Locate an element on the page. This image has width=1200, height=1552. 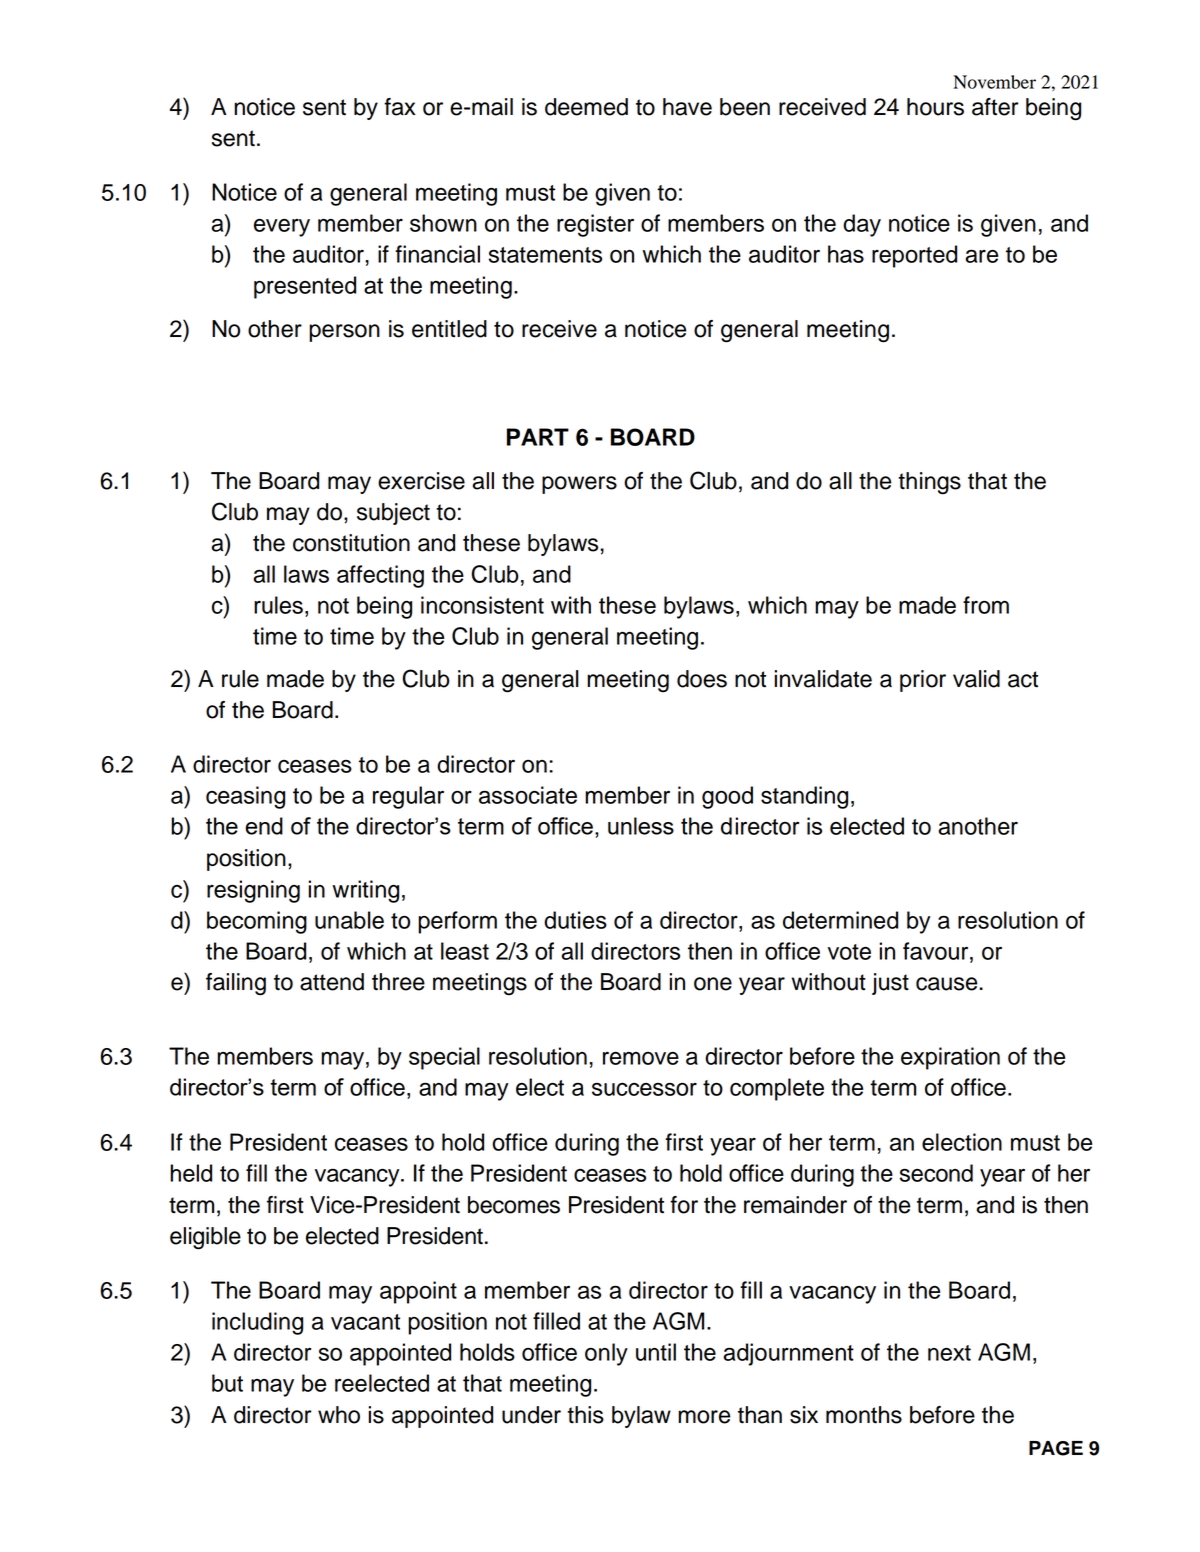
this is located at coordinates (585, 1415).
